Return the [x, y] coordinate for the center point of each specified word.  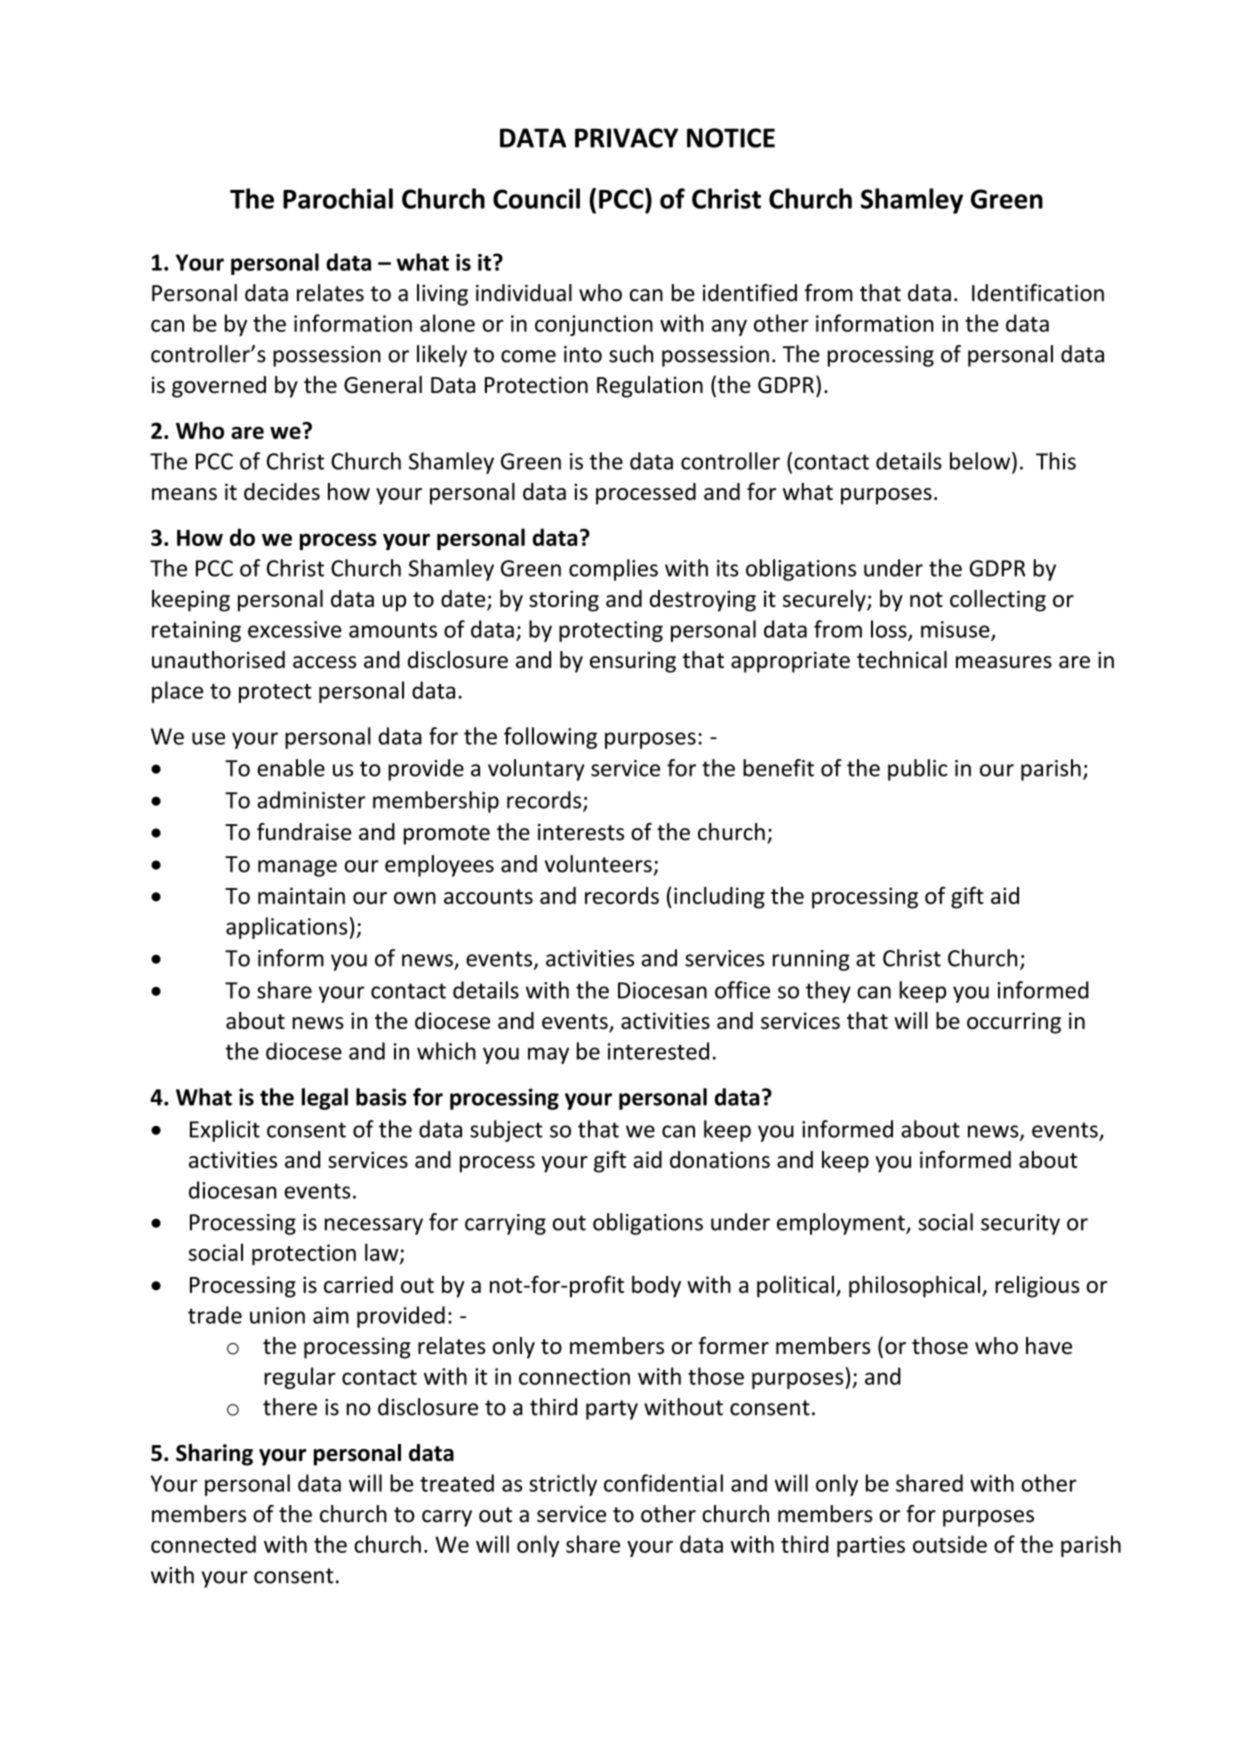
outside [950, 1544]
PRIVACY [626, 138]
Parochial [338, 198]
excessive [295, 629]
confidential [663, 1483]
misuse [956, 630]
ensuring [633, 662]
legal [325, 1099]
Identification [1038, 293]
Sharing [214, 1455]
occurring [1014, 1023]
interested [658, 1051]
